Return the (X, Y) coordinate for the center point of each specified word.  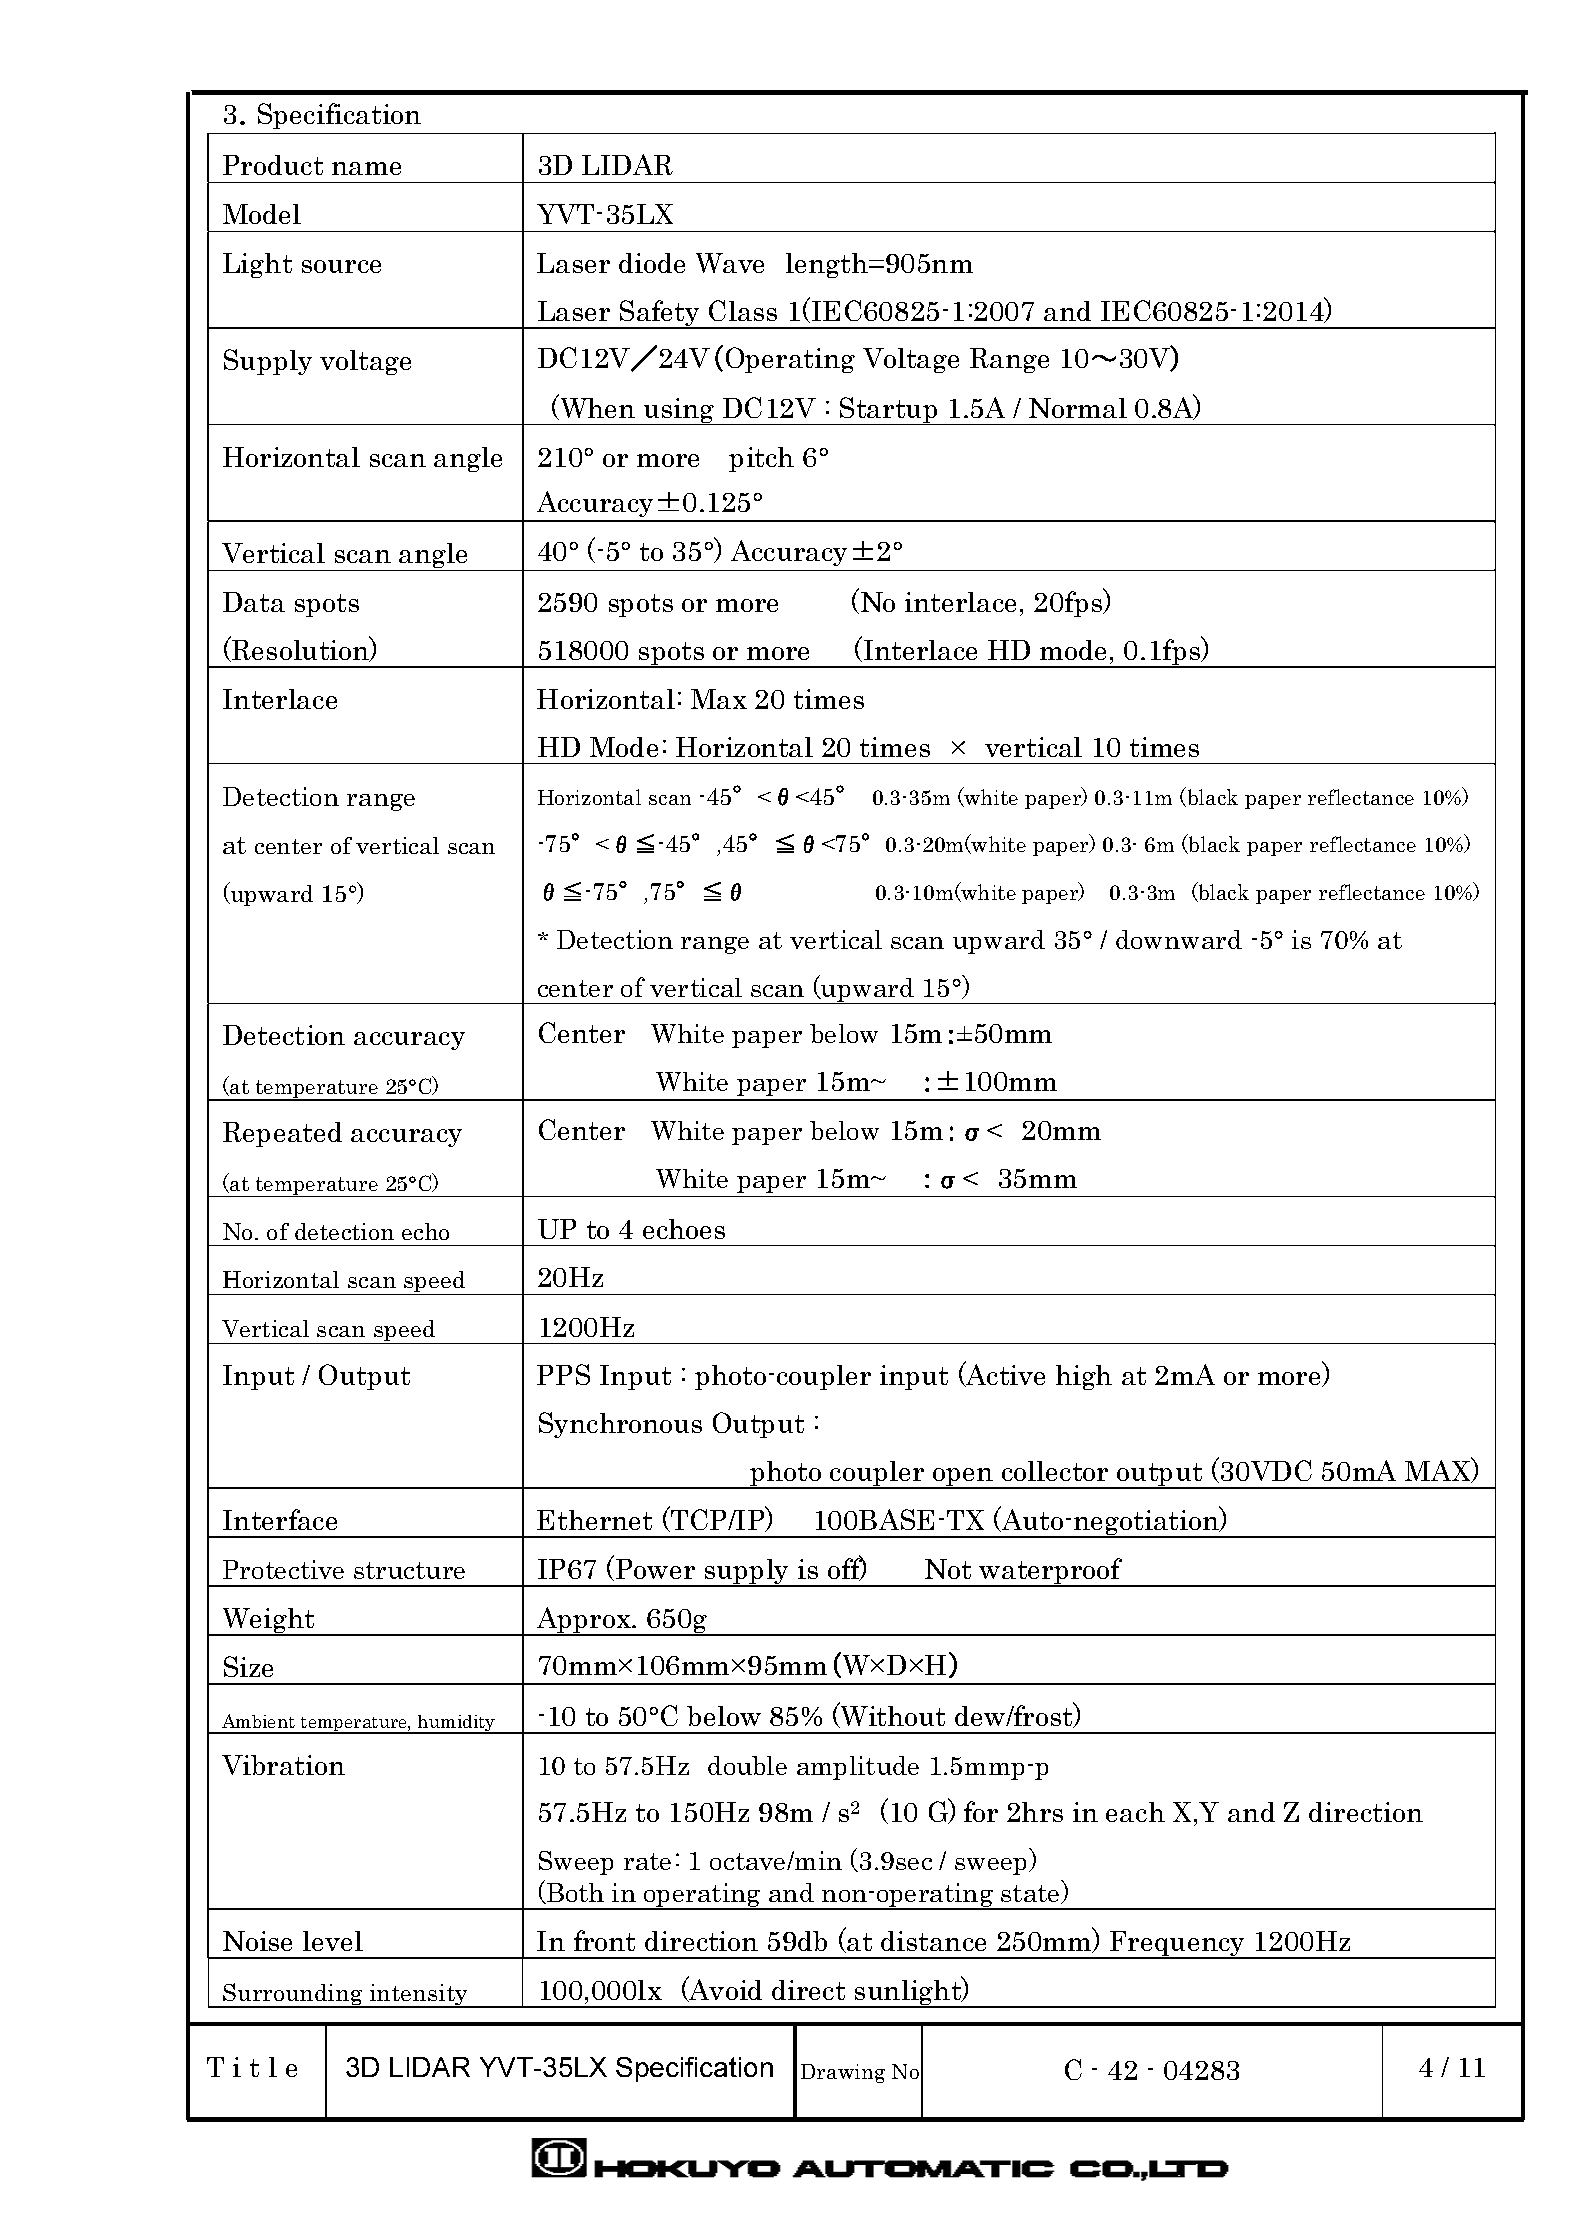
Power (655, 1569)
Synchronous (620, 1425)
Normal (1078, 408)
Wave (730, 263)
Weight (269, 1622)
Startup (889, 411)
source (341, 266)
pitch (761, 459)
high (1084, 1377)
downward (1179, 939)
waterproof (1051, 1572)
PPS (563, 1374)
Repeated (282, 1134)
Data (254, 602)
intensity (418, 1996)
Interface (280, 1519)
